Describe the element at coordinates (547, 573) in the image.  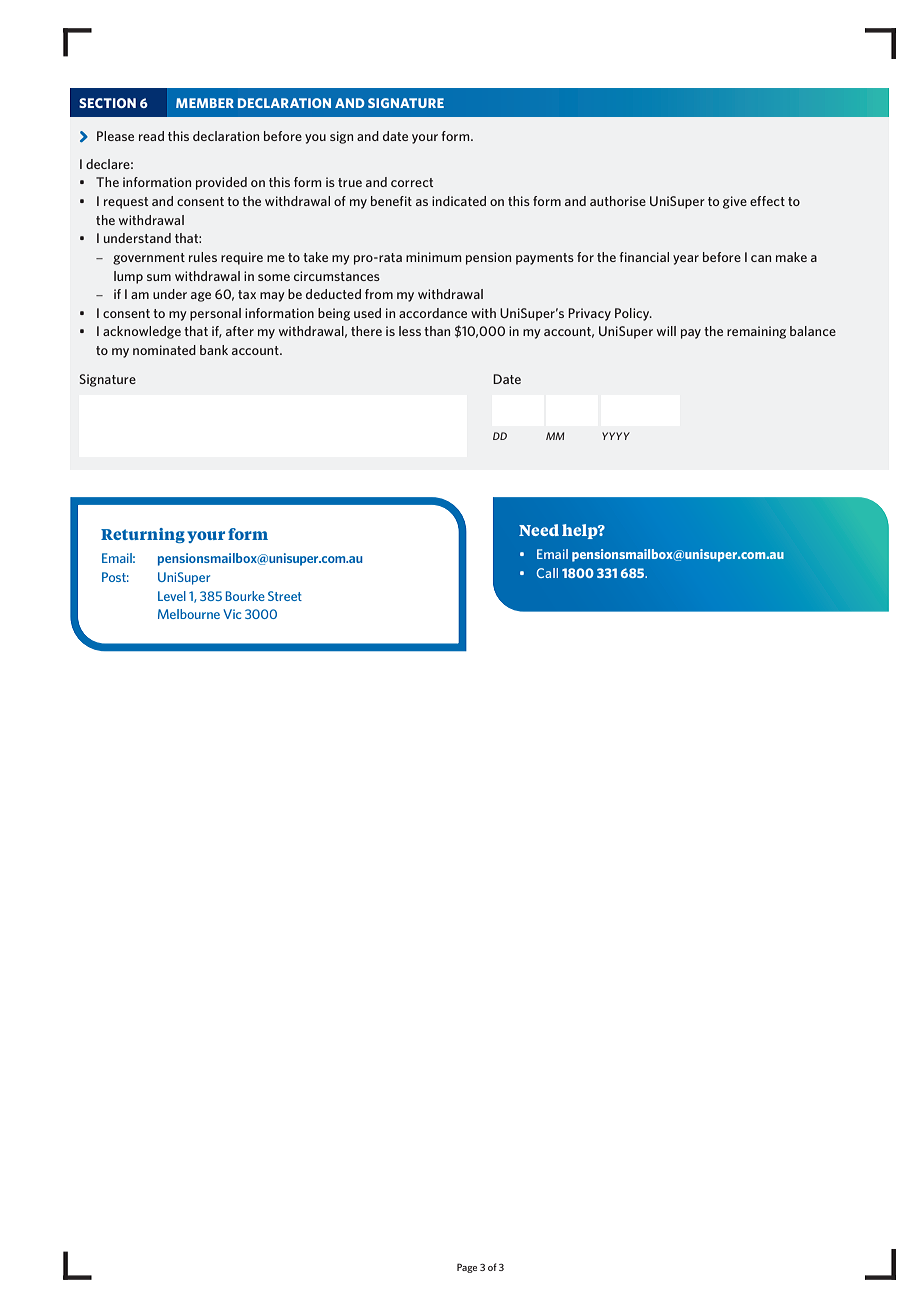
I see `Call` at that location.
